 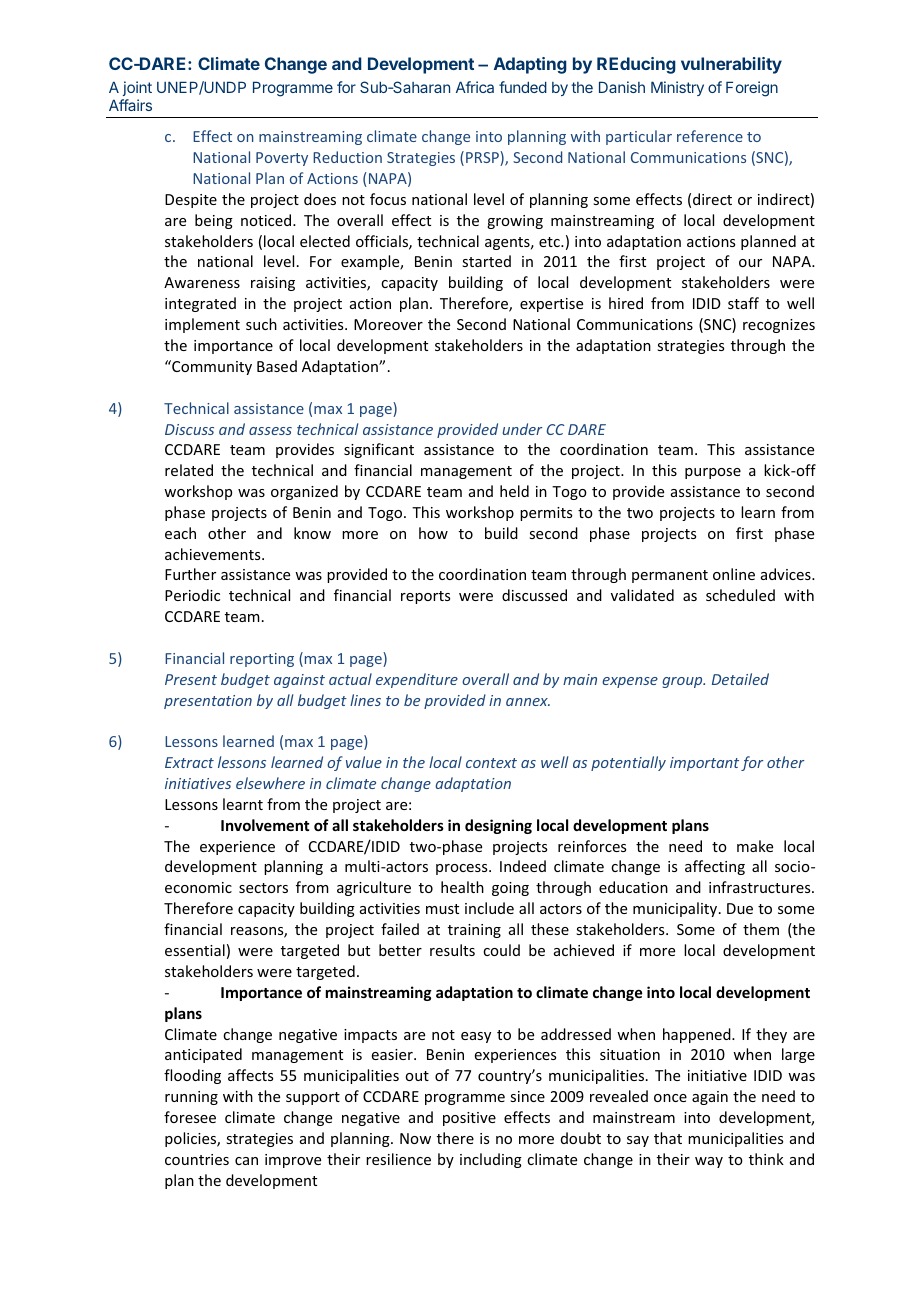 What do you see at coordinates (190, 1117) in the screenshot?
I see `foresee` at bounding box center [190, 1117].
